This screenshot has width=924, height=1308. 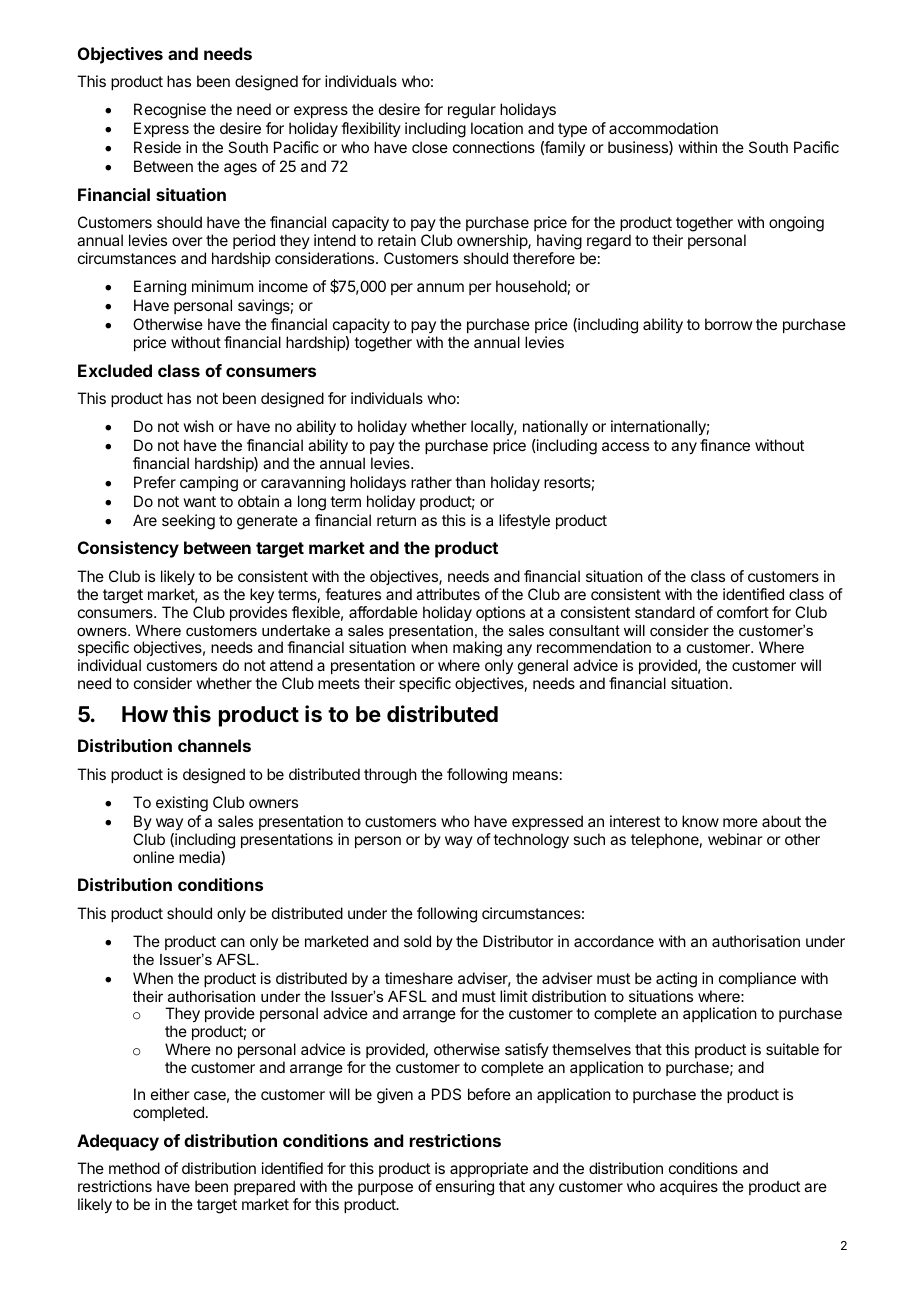 I want to click on close, so click(x=430, y=147).
